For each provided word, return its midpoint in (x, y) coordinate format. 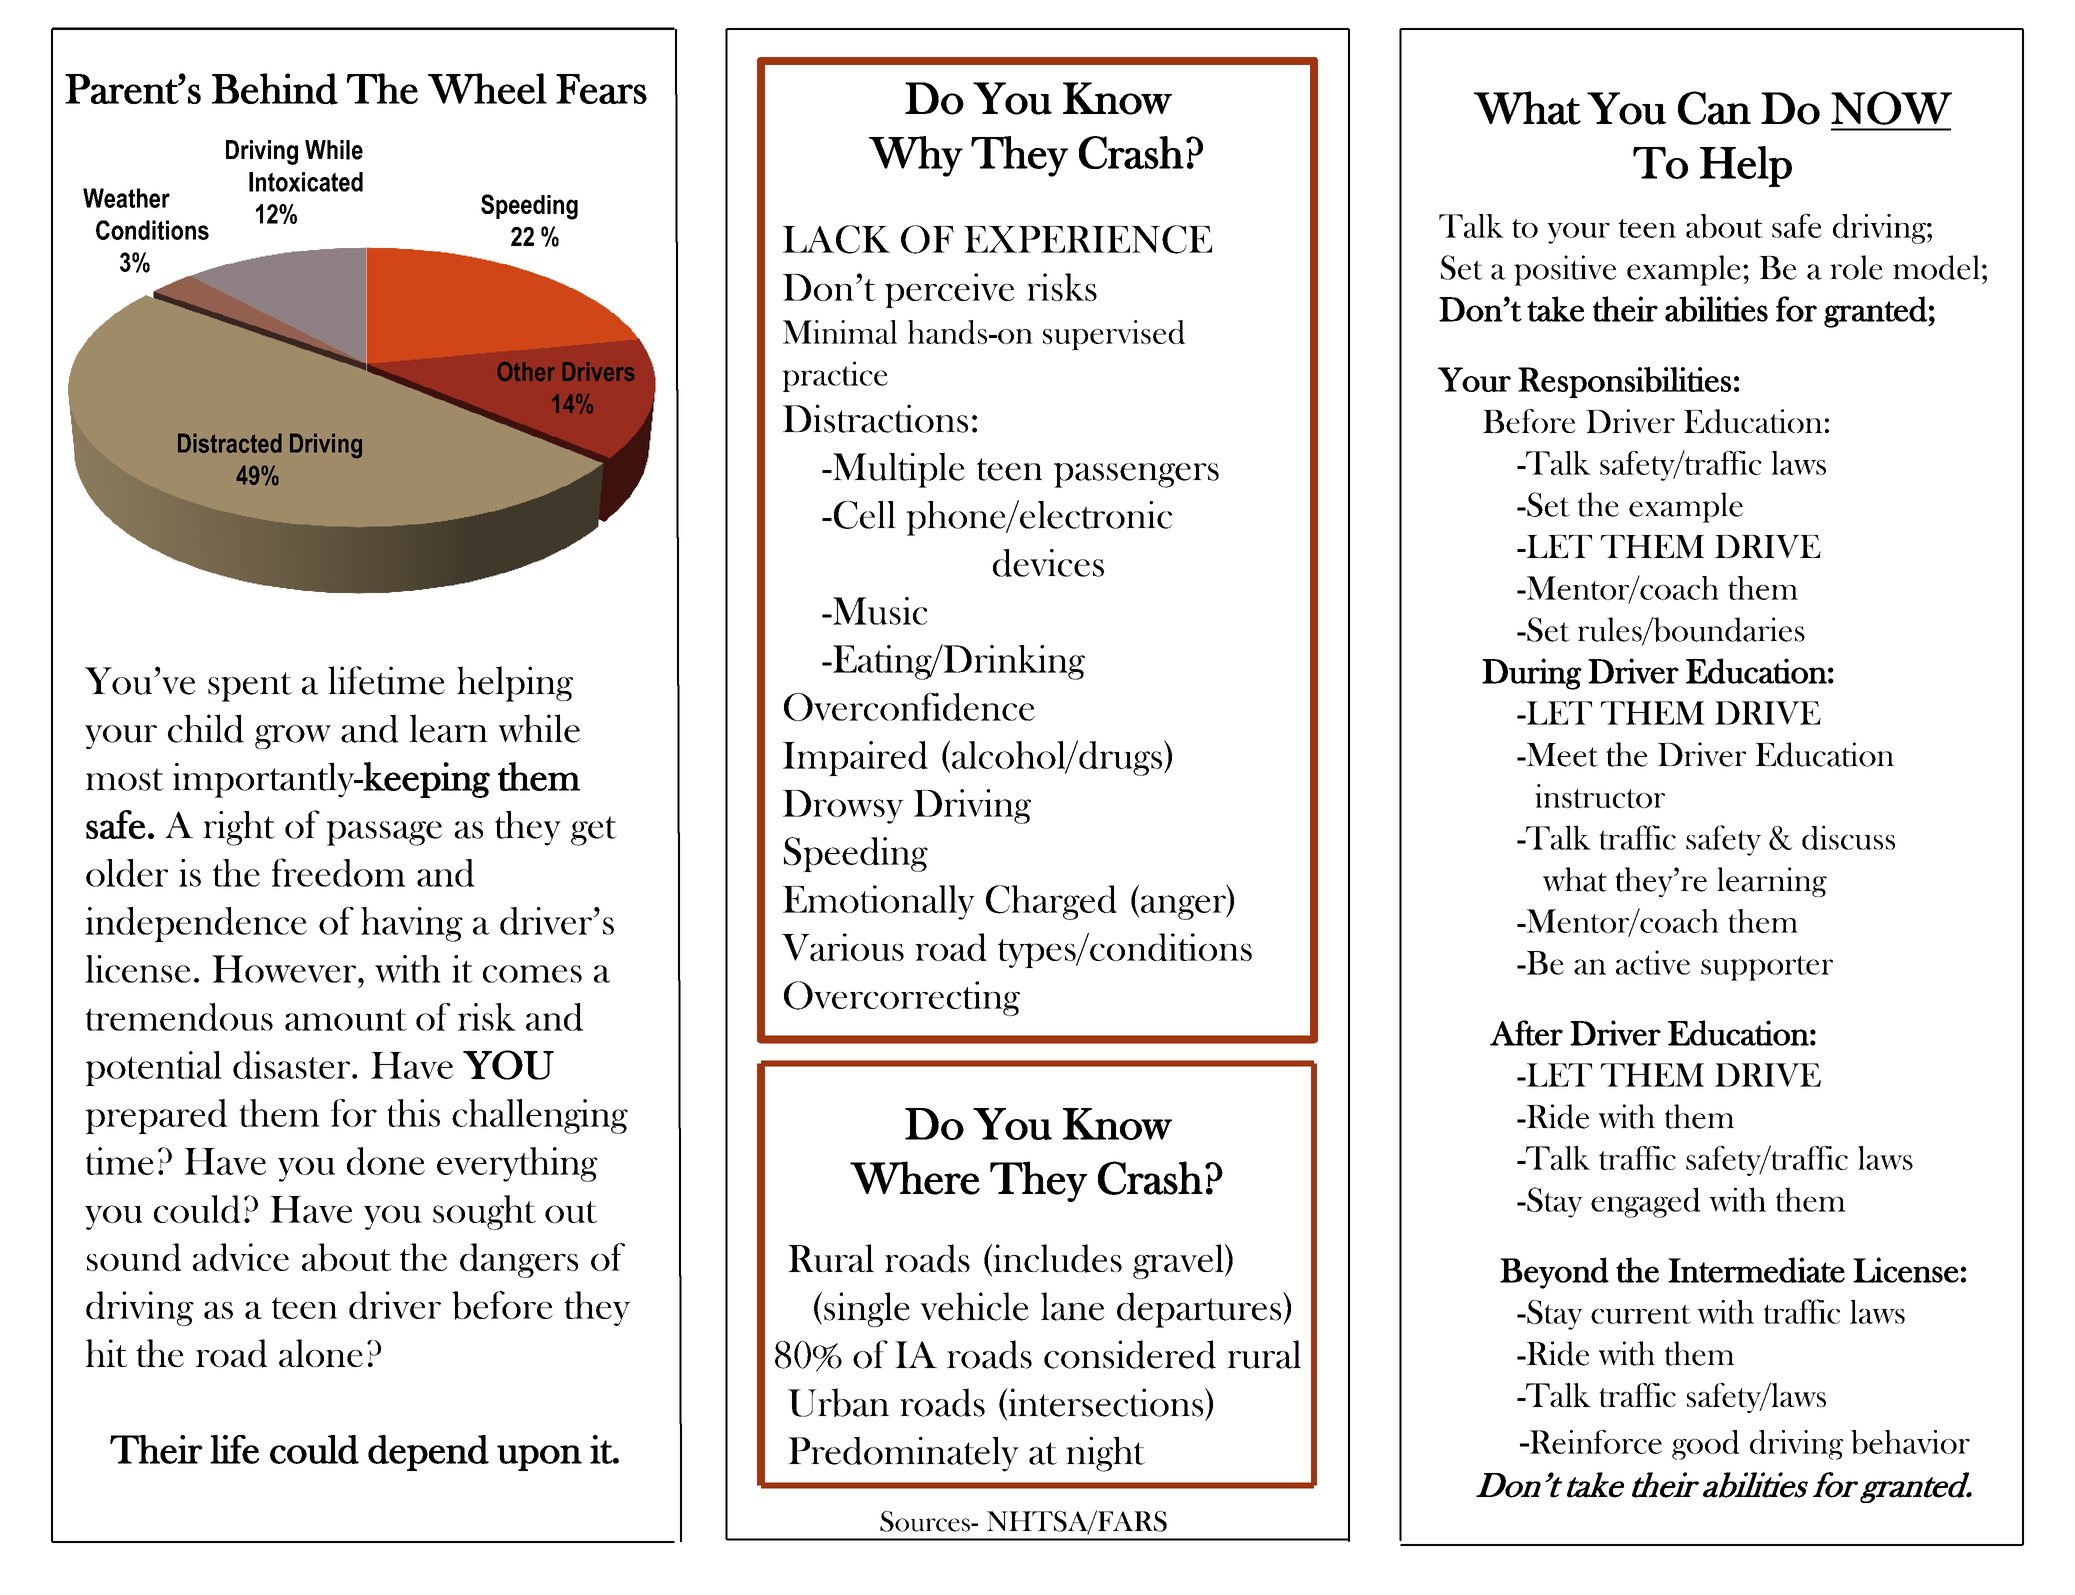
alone (321, 1353)
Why (916, 156)
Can (1714, 108)
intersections (1106, 1403)
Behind (275, 89)
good (1706, 1445)
